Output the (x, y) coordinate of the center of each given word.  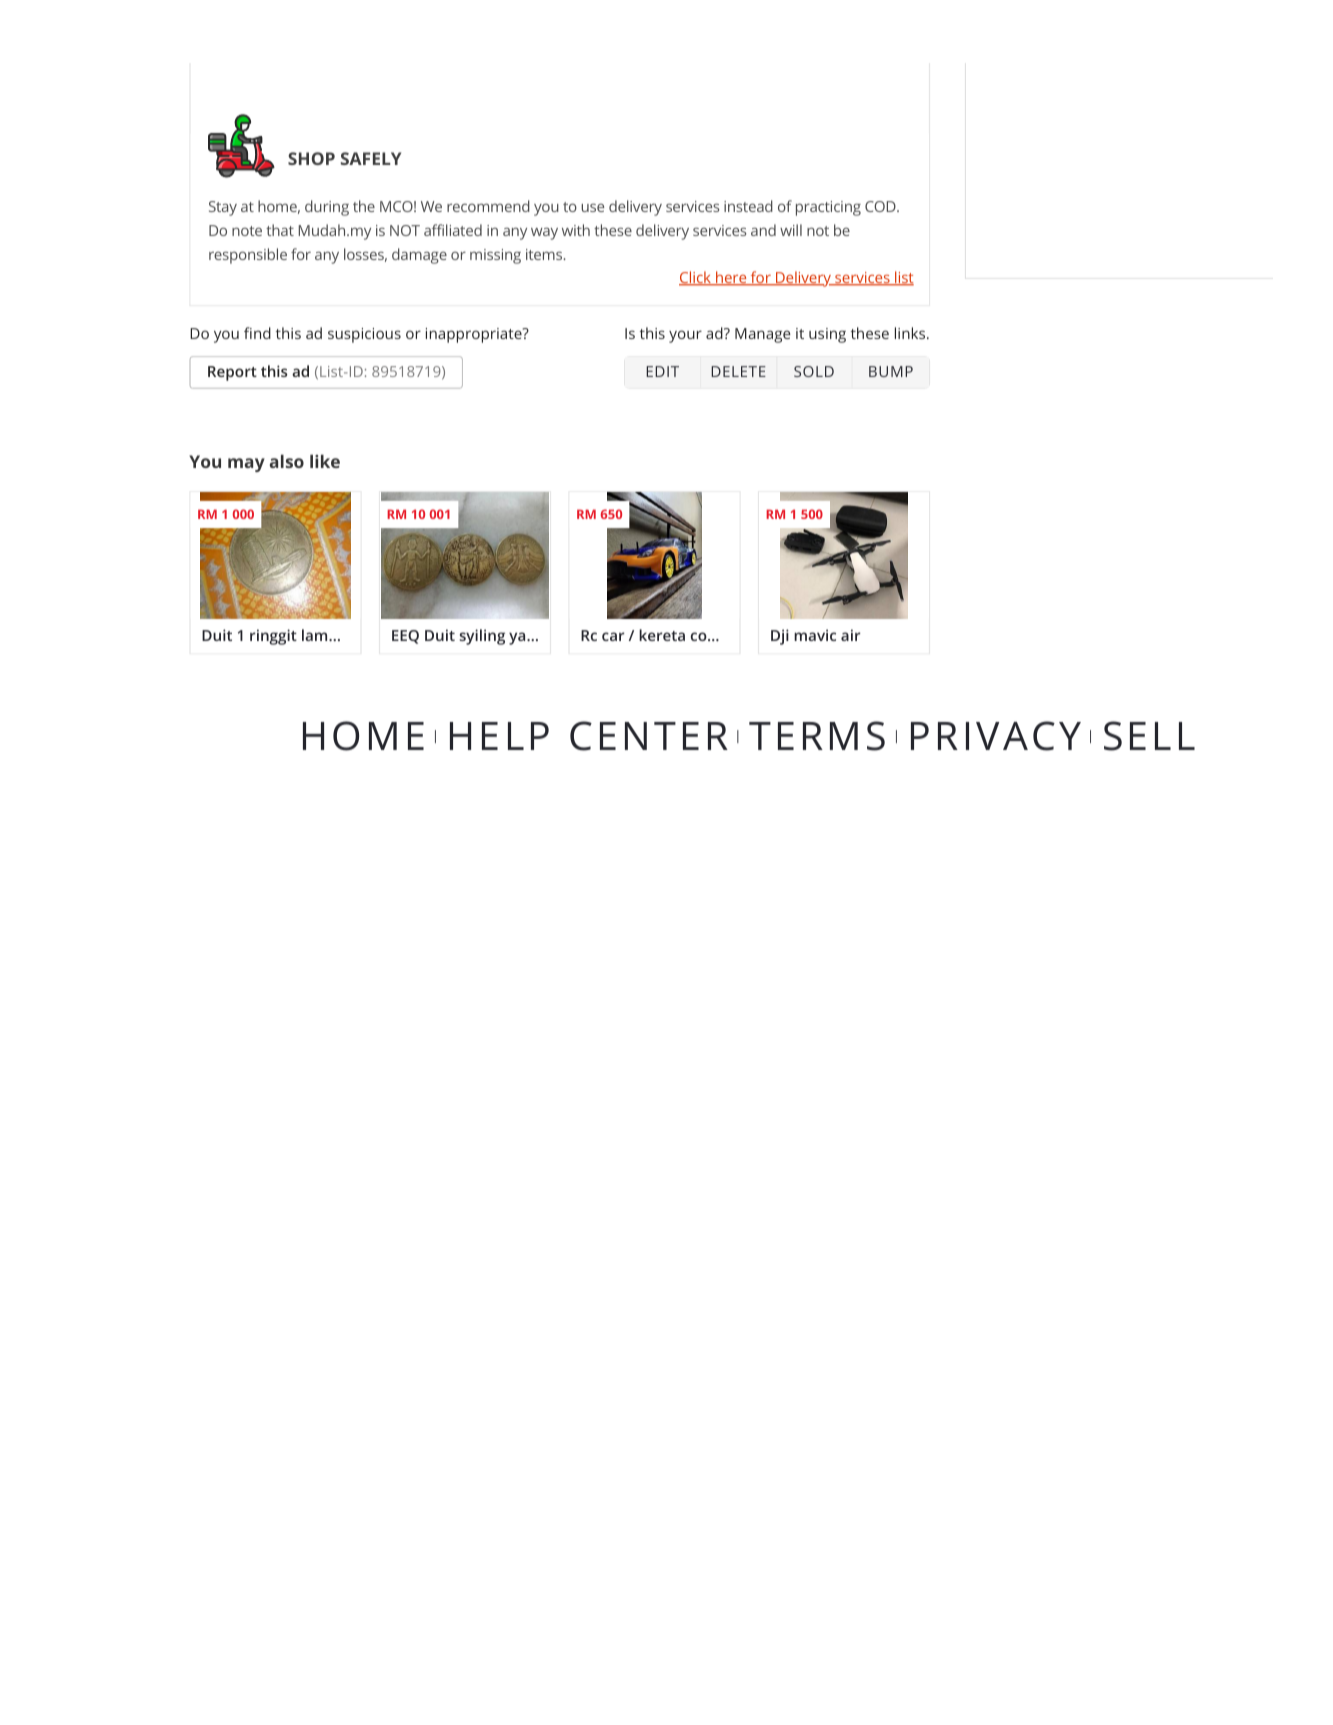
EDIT (662, 371)
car (613, 636)
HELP (499, 736)
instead (748, 206)
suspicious (364, 335)
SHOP (311, 158)
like (325, 461)
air (850, 635)
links (910, 333)
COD (881, 206)
